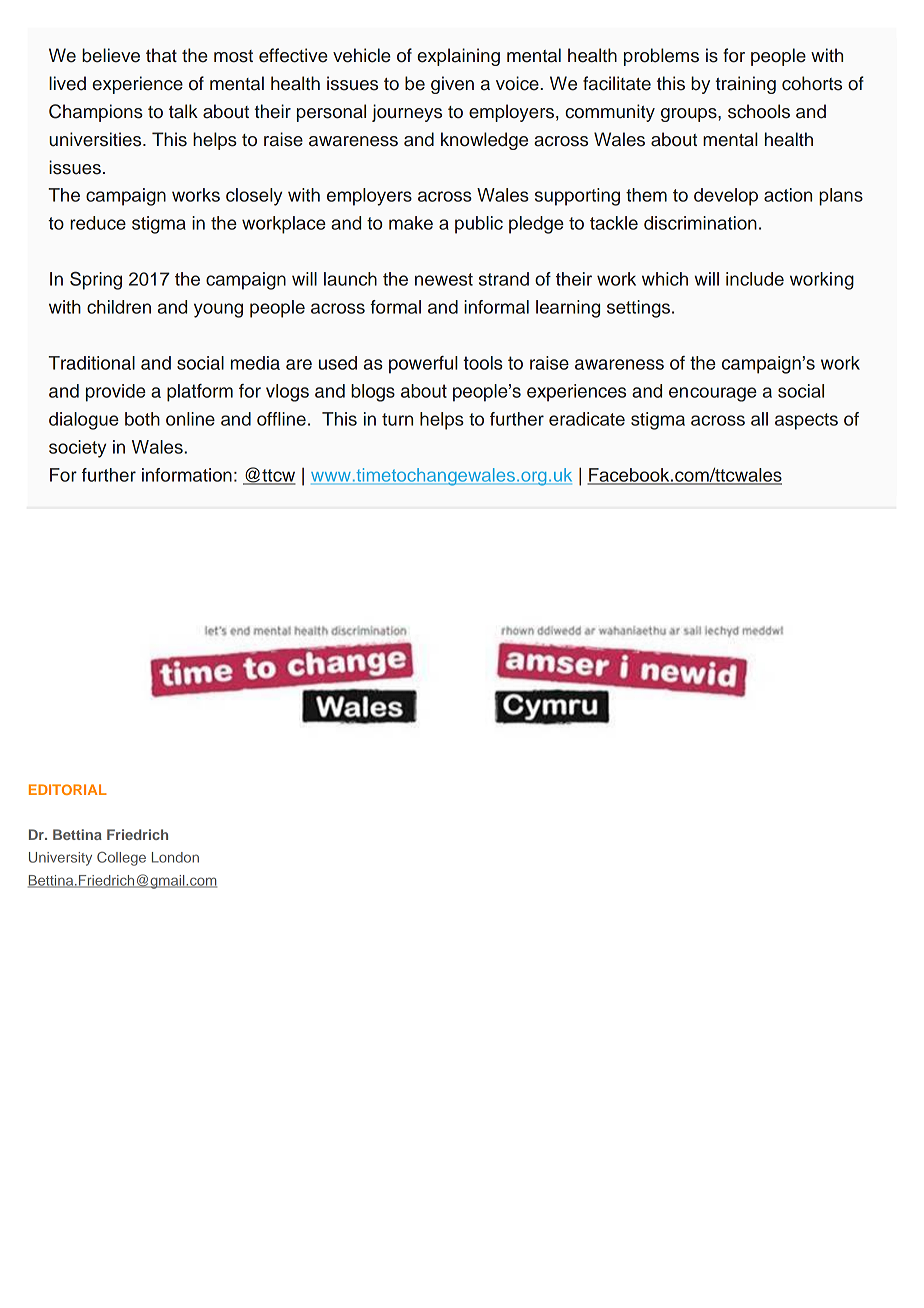 This image has height=1308, width=924. I want to click on College, so click(121, 858).
